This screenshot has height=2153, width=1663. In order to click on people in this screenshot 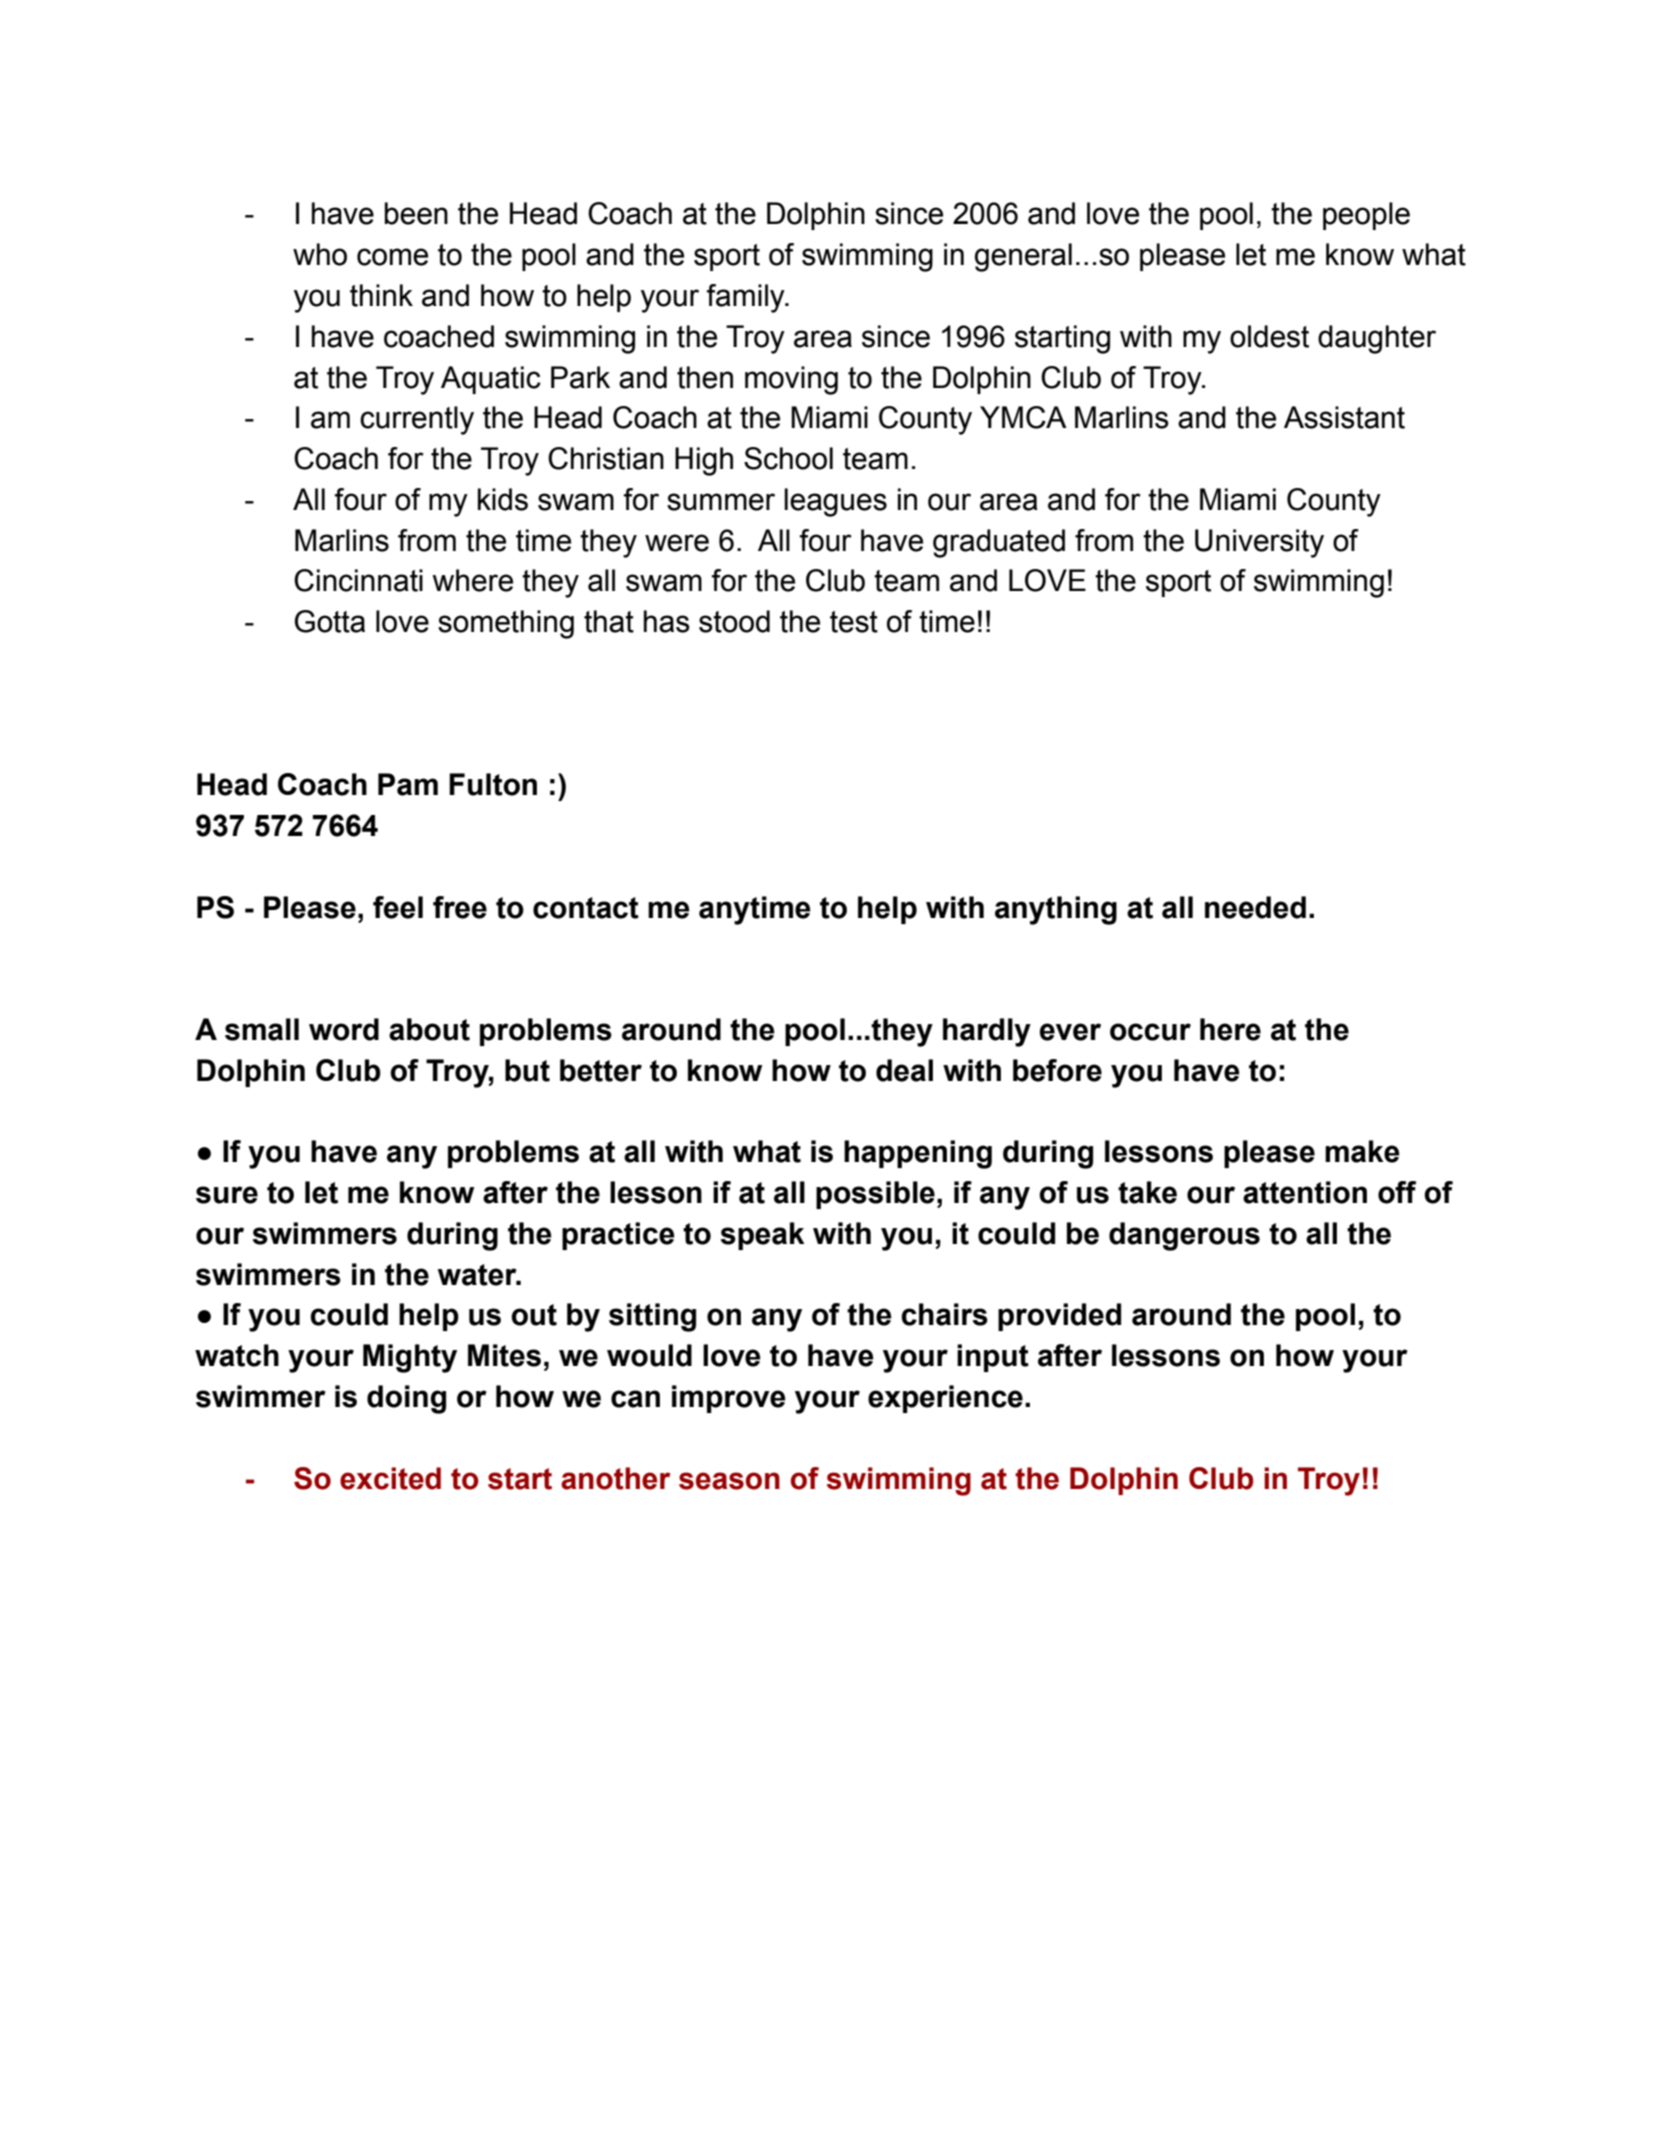, I will do `click(1366, 216)`.
